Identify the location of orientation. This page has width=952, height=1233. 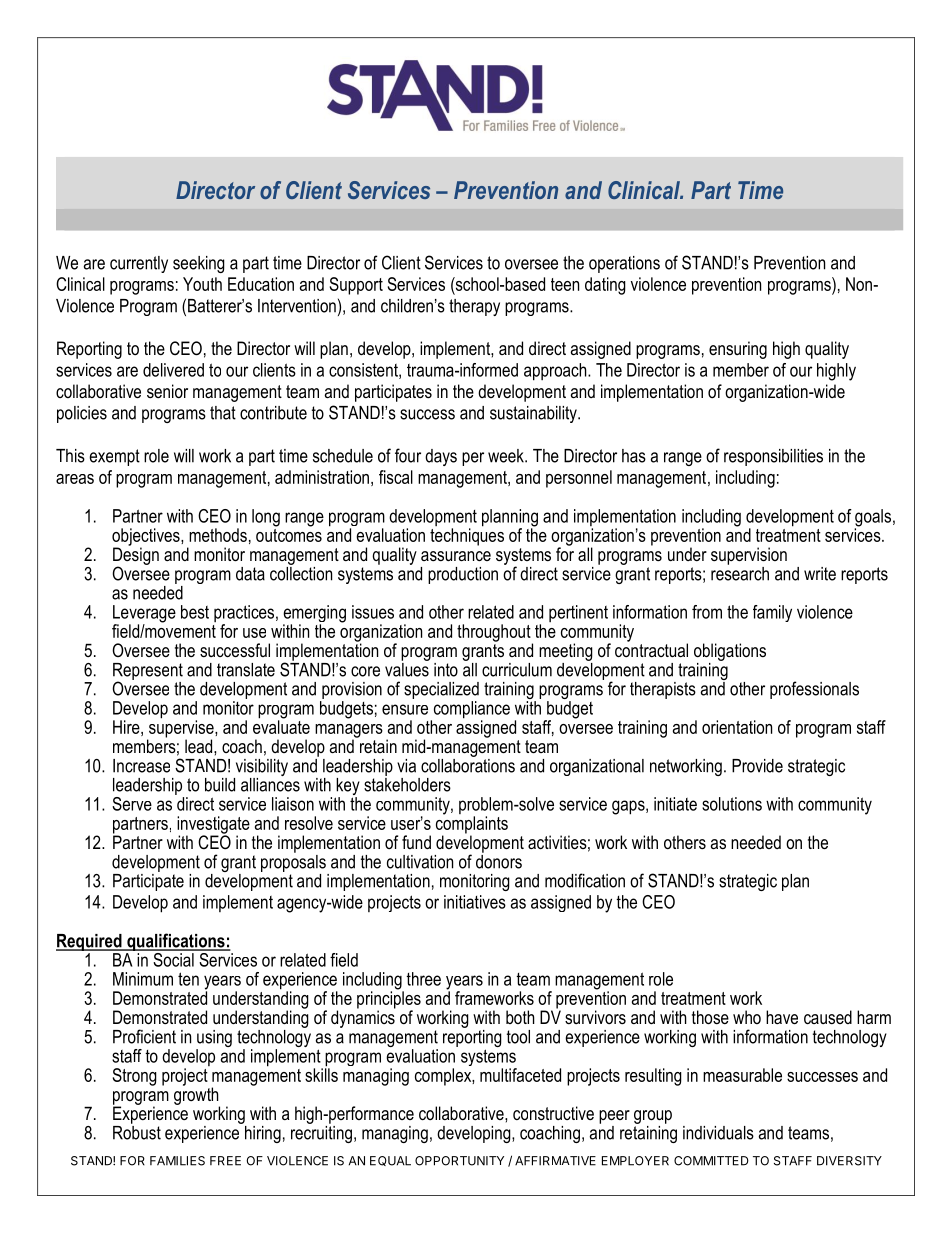
(737, 727).
